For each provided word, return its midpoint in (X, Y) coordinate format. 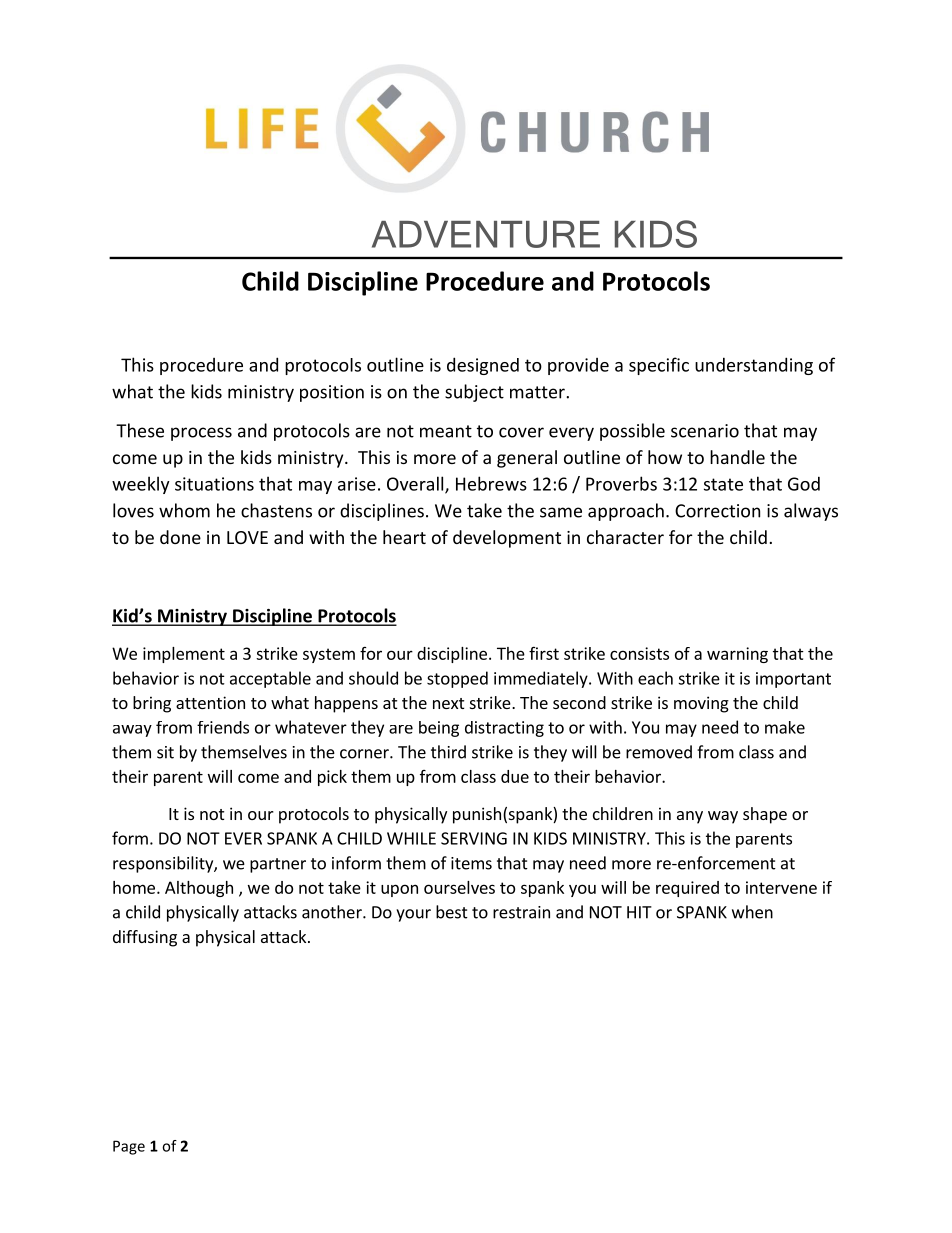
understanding (754, 366)
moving (701, 704)
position (332, 393)
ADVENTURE (486, 234)
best (452, 912)
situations (214, 484)
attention (210, 702)
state (723, 484)
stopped (457, 679)
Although (199, 889)
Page (129, 1147)
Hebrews (491, 483)
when (752, 912)
